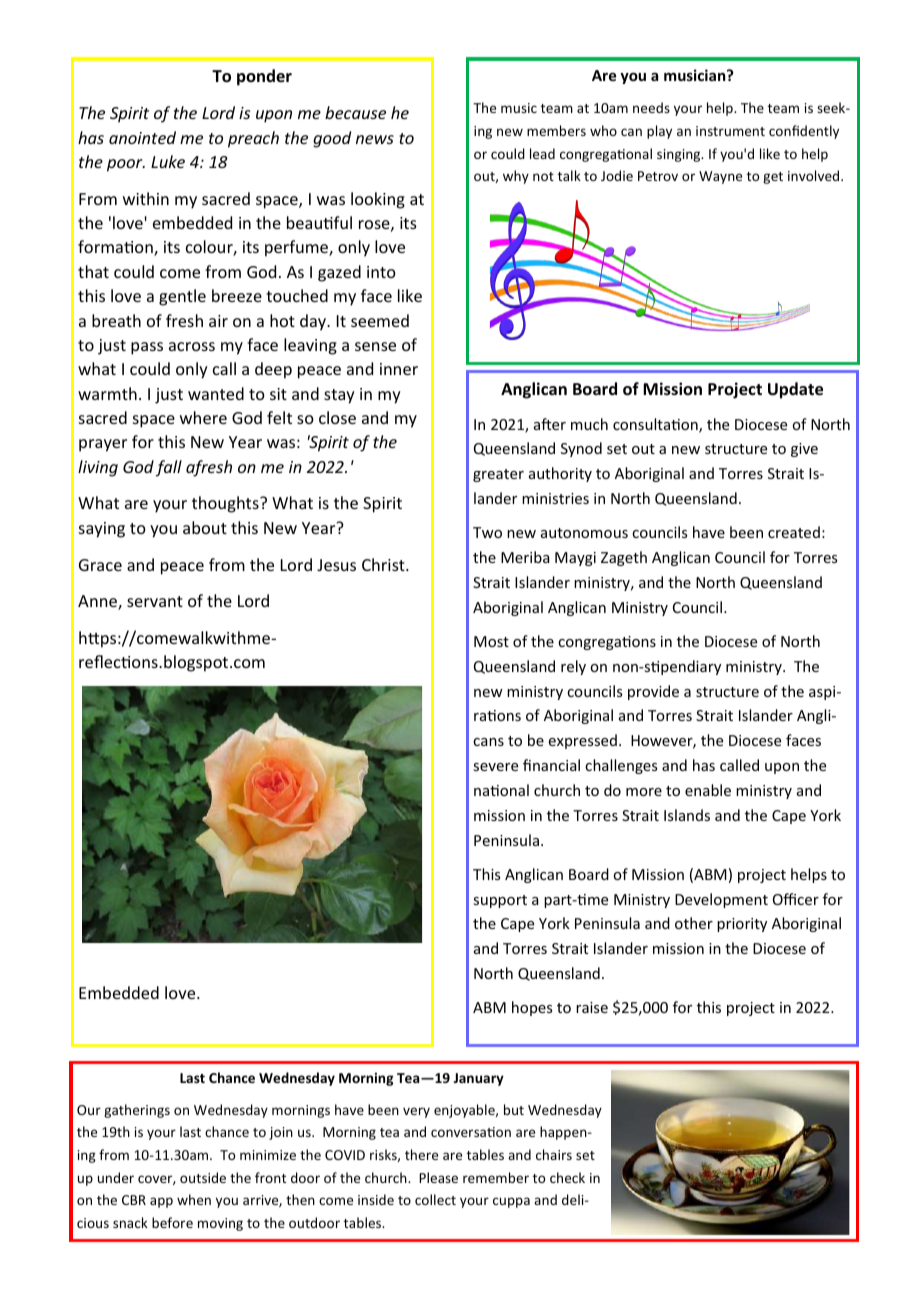  Describe the element at coordinates (375, 139) in the page. I see `news` at that location.
